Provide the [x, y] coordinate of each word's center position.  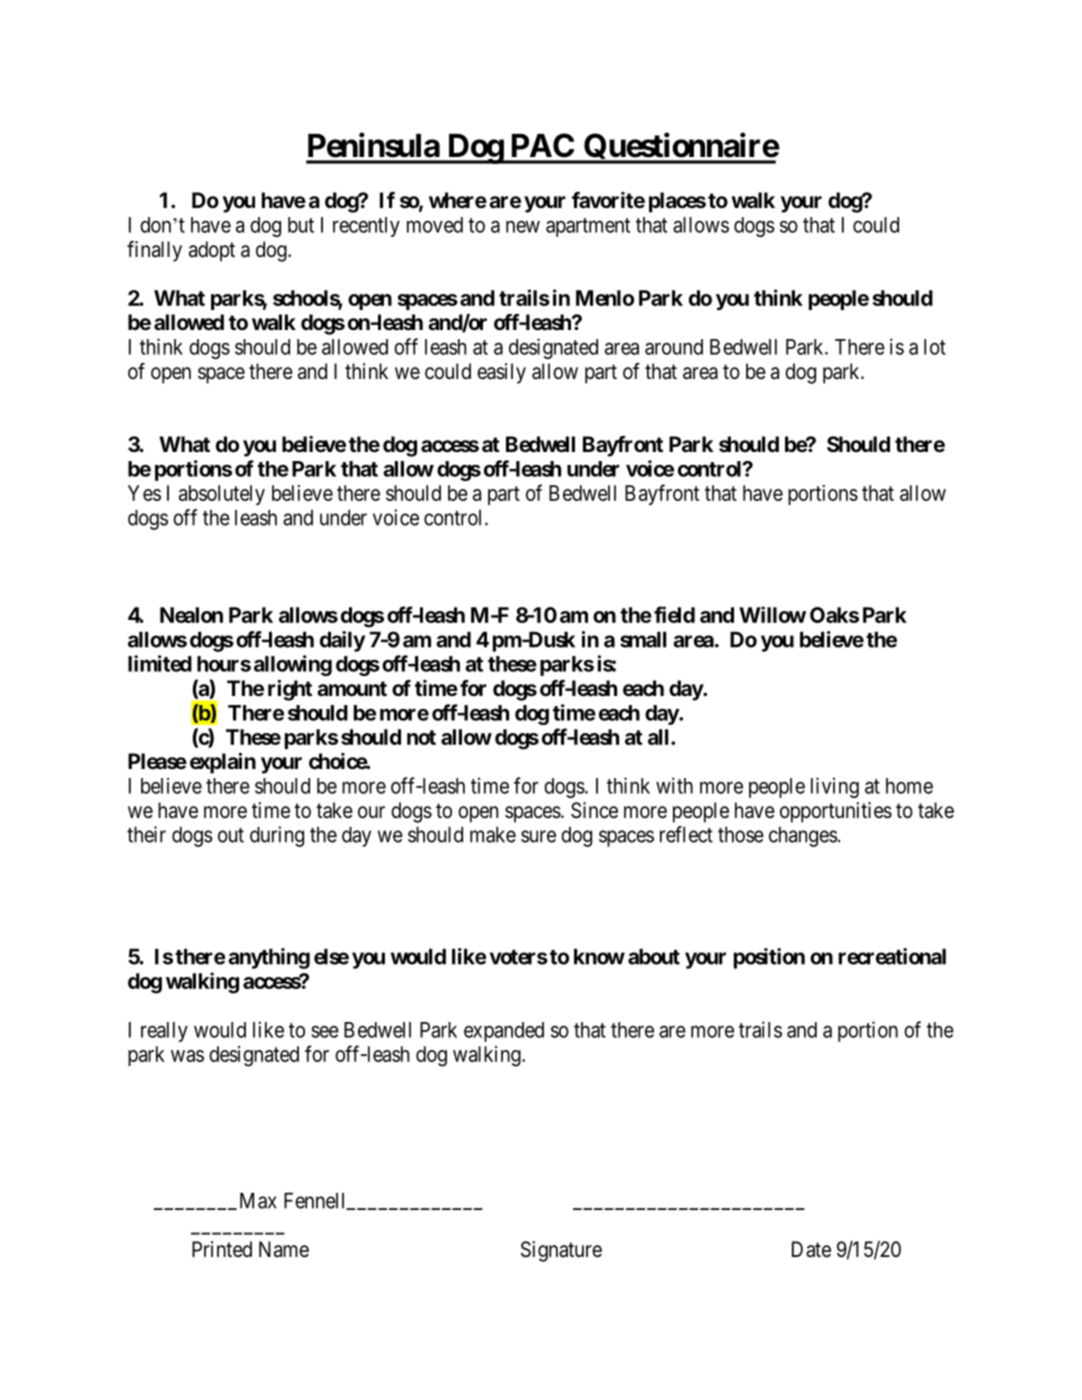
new [523, 227]
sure [538, 836]
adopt [212, 251]
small [643, 640]
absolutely [222, 495]
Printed [222, 1249]
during [277, 836]
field [674, 614]
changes [803, 837]
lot [935, 347]
